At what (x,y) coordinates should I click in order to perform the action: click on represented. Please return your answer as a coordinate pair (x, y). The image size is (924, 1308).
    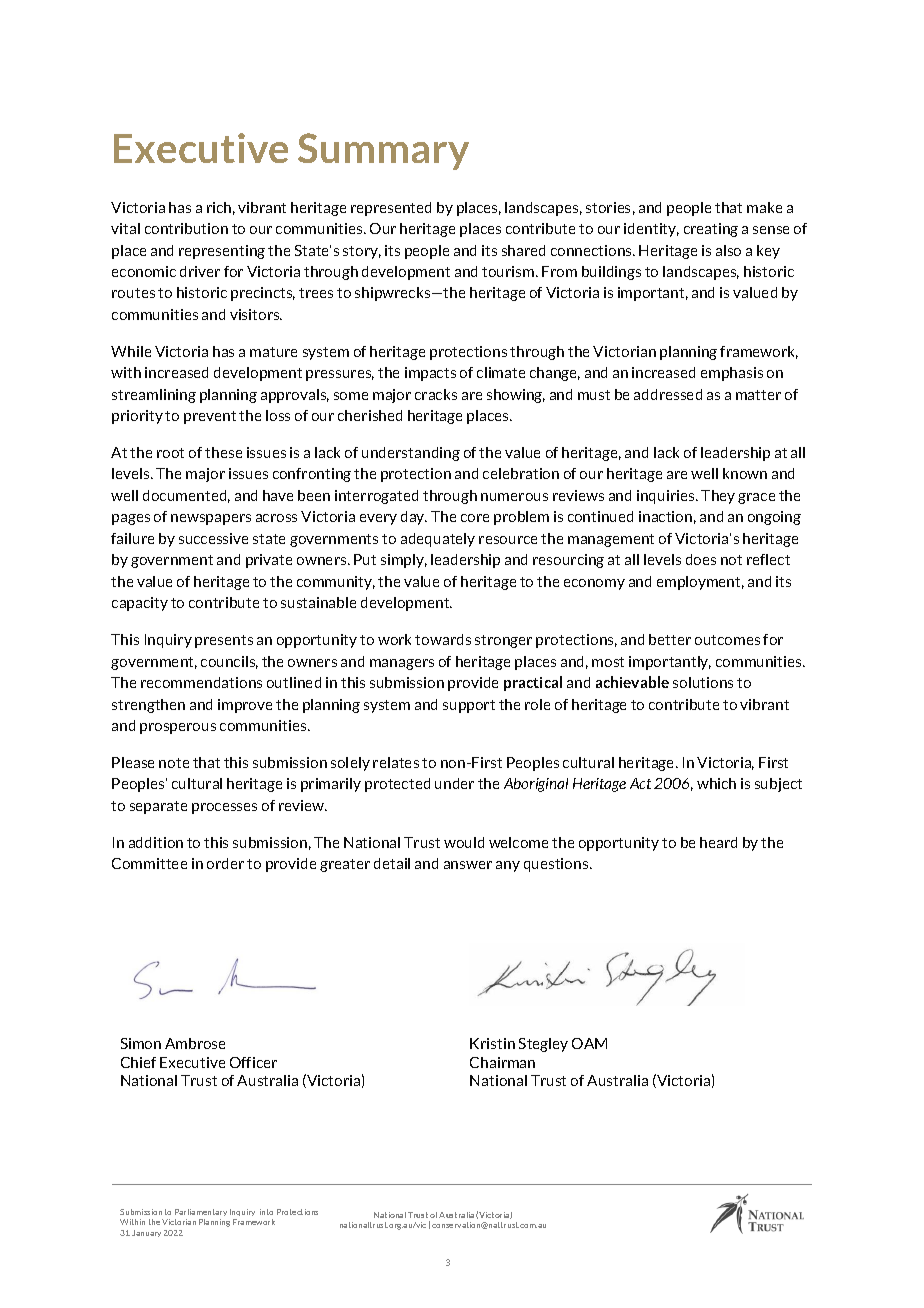
    Looking at the image, I should click on (391, 209).
